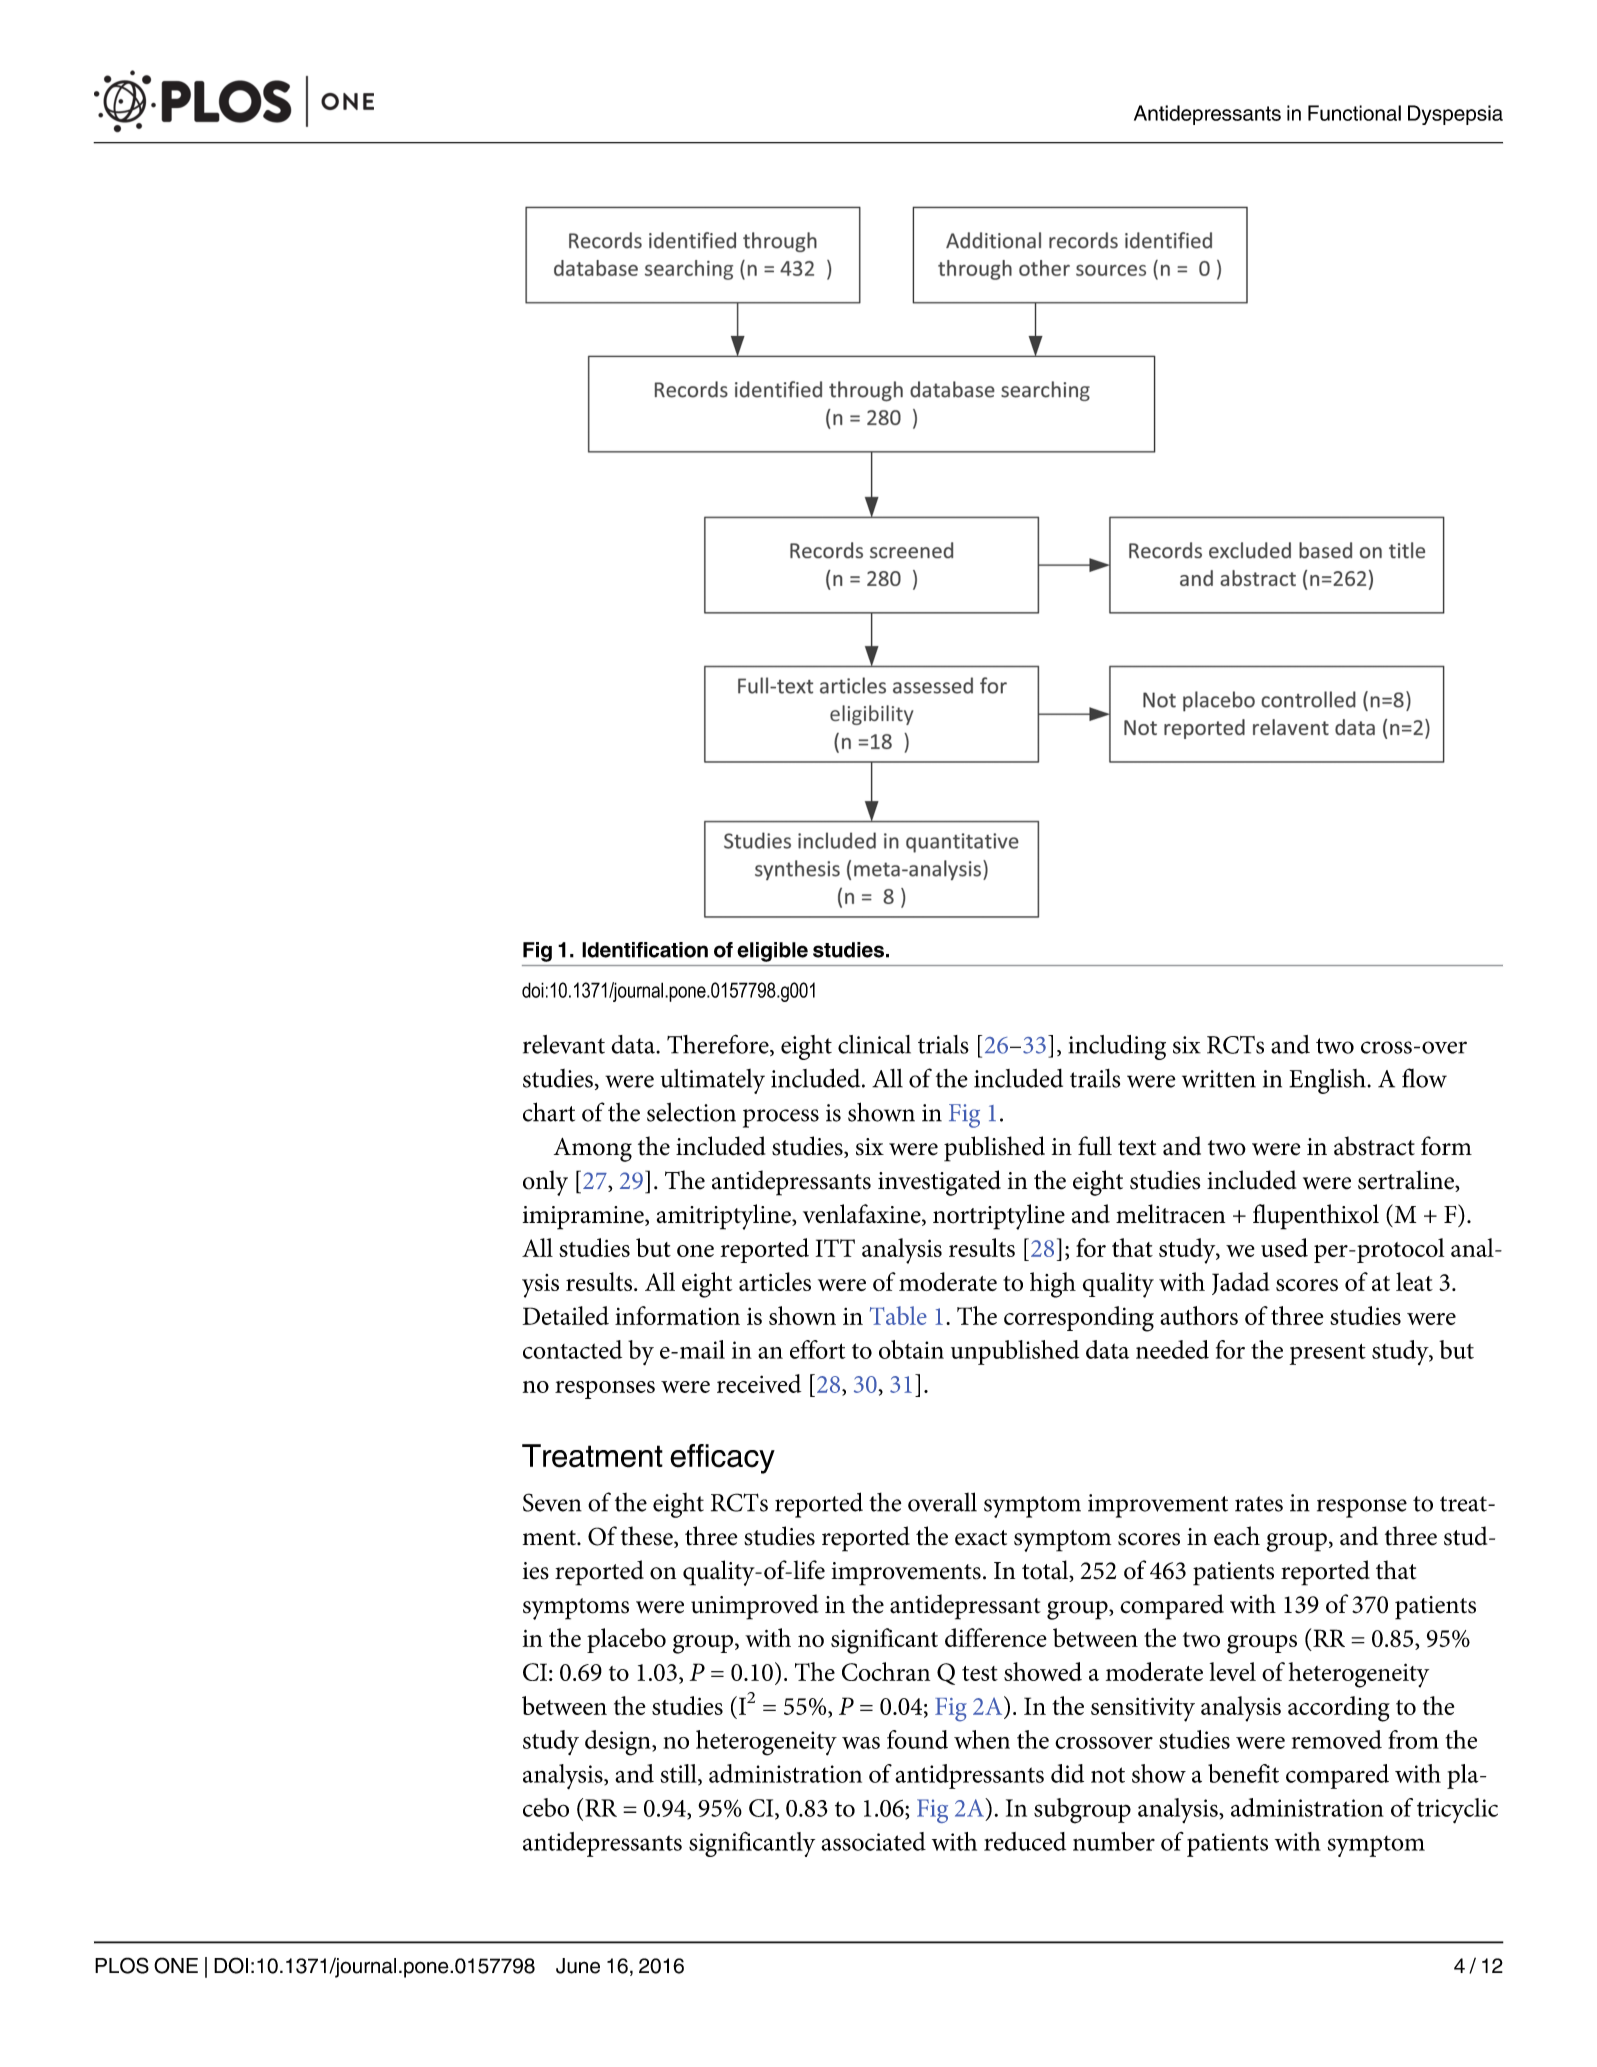  I want to click on Detailed, so click(566, 1315).
